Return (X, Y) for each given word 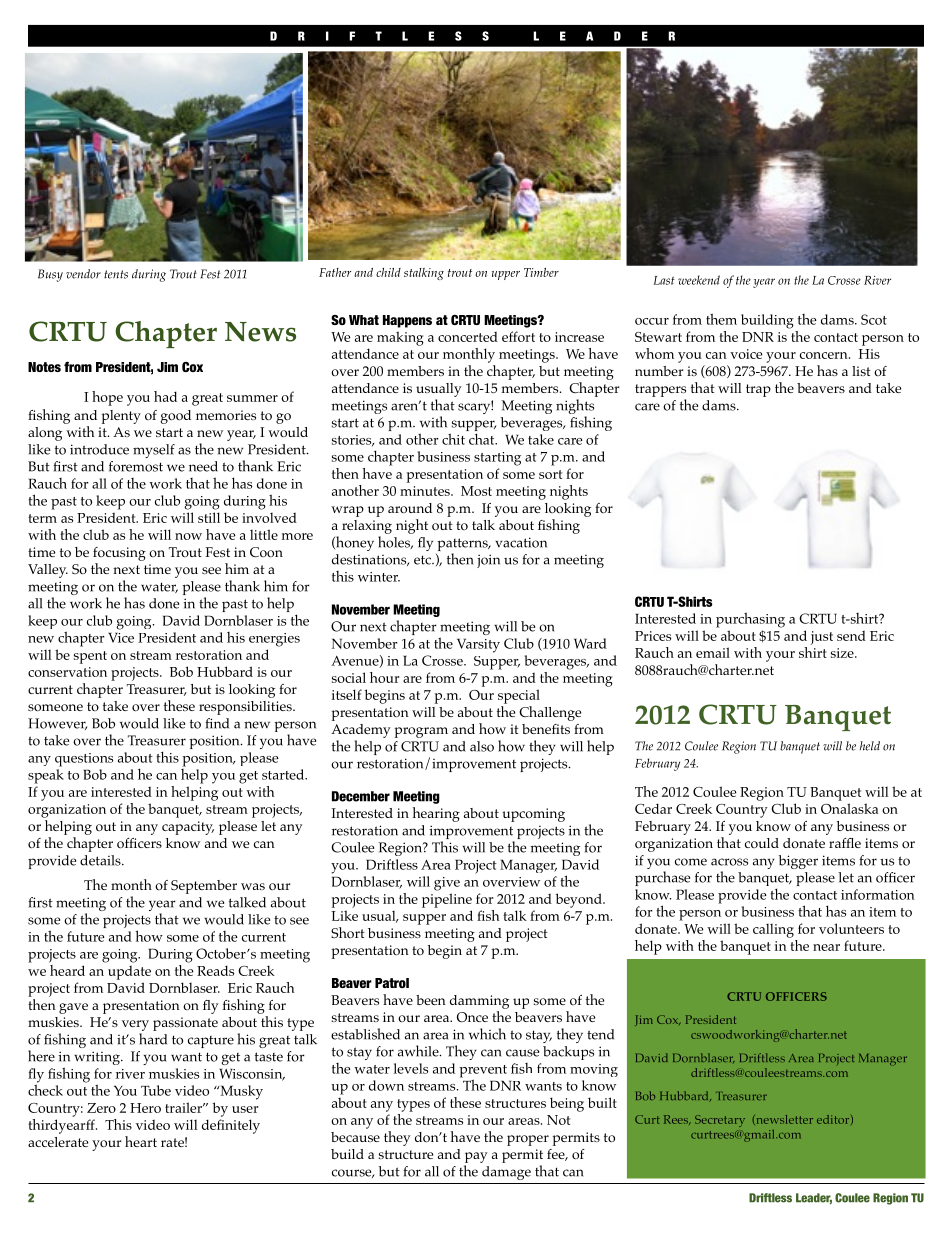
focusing (119, 554)
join (488, 561)
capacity (188, 828)
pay (476, 1157)
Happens (407, 321)
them (721, 319)
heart (141, 1141)
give (447, 884)
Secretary (720, 1121)
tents (116, 274)
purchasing (750, 620)
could (762, 843)
